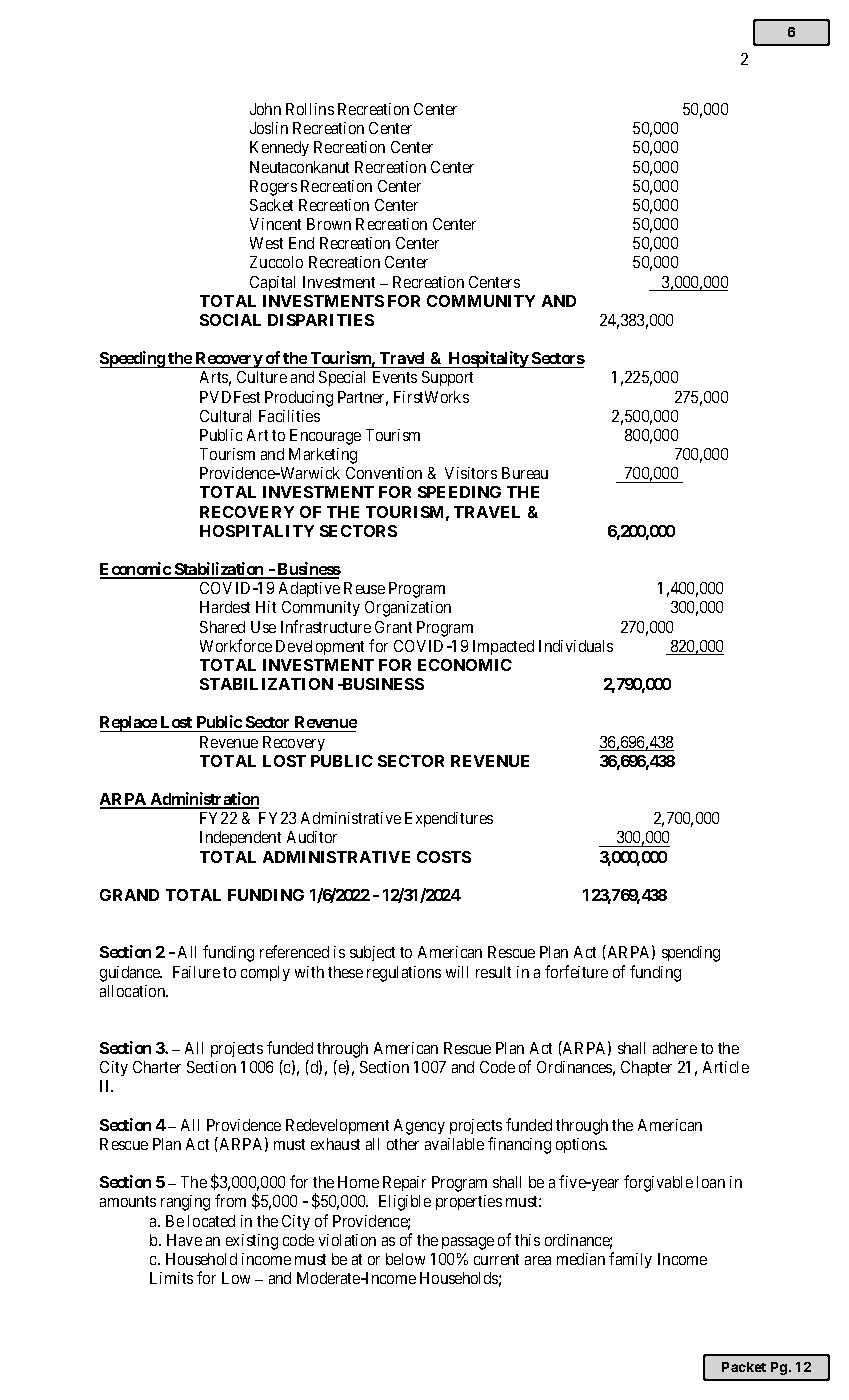  What do you see at coordinates (203, 800) in the screenshot?
I see `Administration` at bounding box center [203, 800].
